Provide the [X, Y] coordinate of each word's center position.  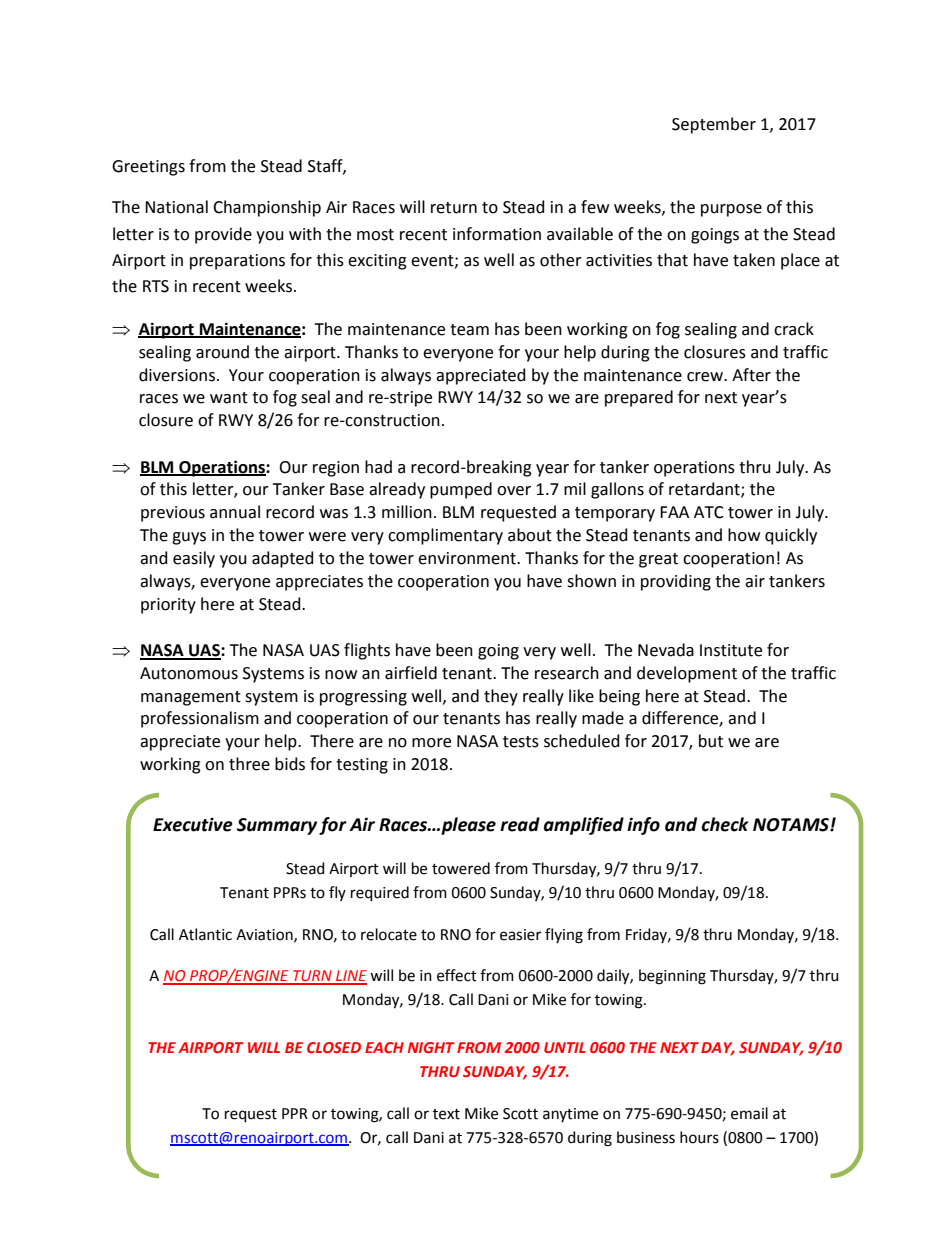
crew [706, 377]
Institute [731, 650]
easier [520, 935]
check [724, 824]
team [469, 330]
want [229, 398]
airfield [411, 673]
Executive [193, 824]
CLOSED [334, 1047]
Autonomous [189, 673]
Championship [267, 208]
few [595, 207]
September [714, 125]
